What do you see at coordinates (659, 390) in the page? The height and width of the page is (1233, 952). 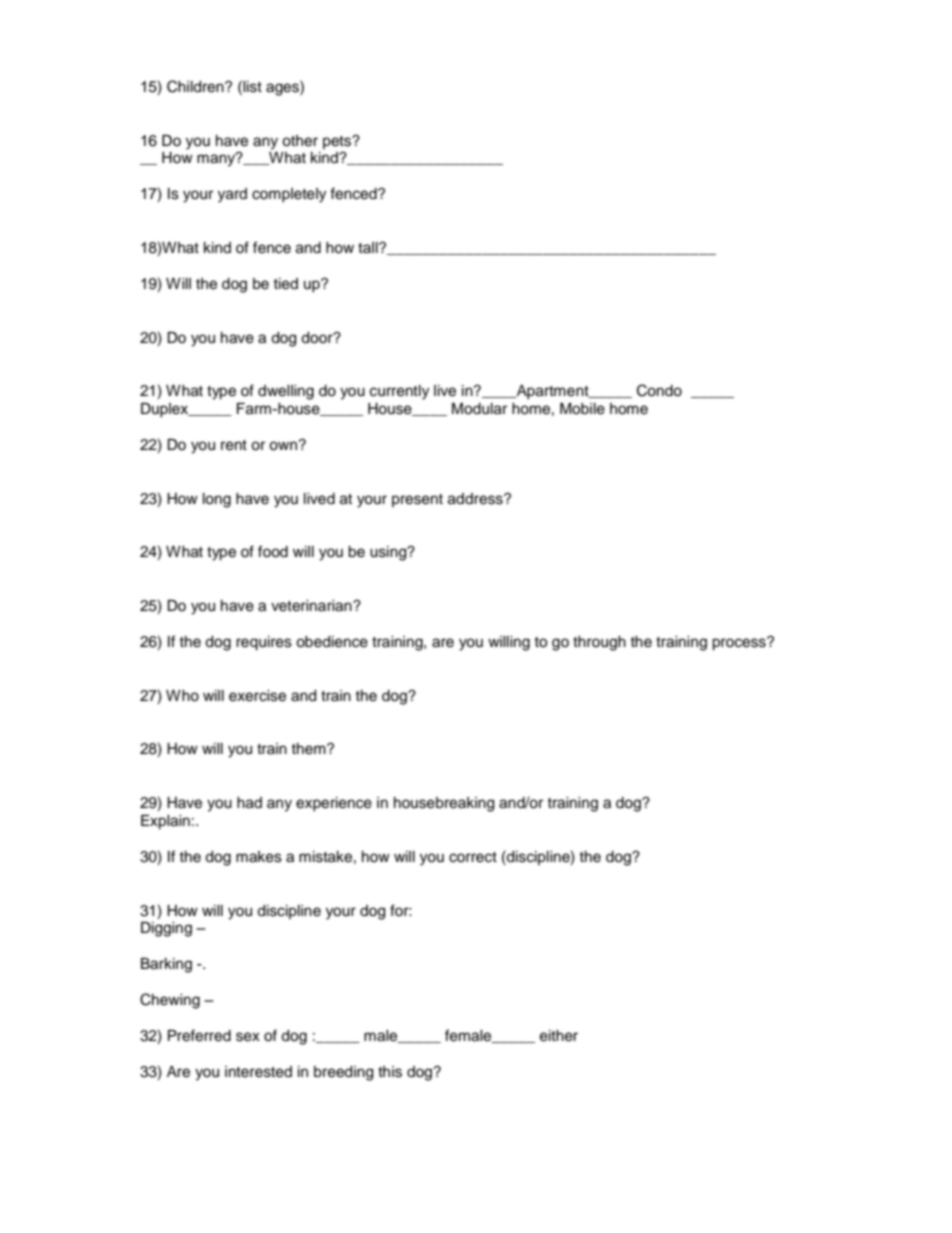 I see `Condo` at bounding box center [659, 390].
